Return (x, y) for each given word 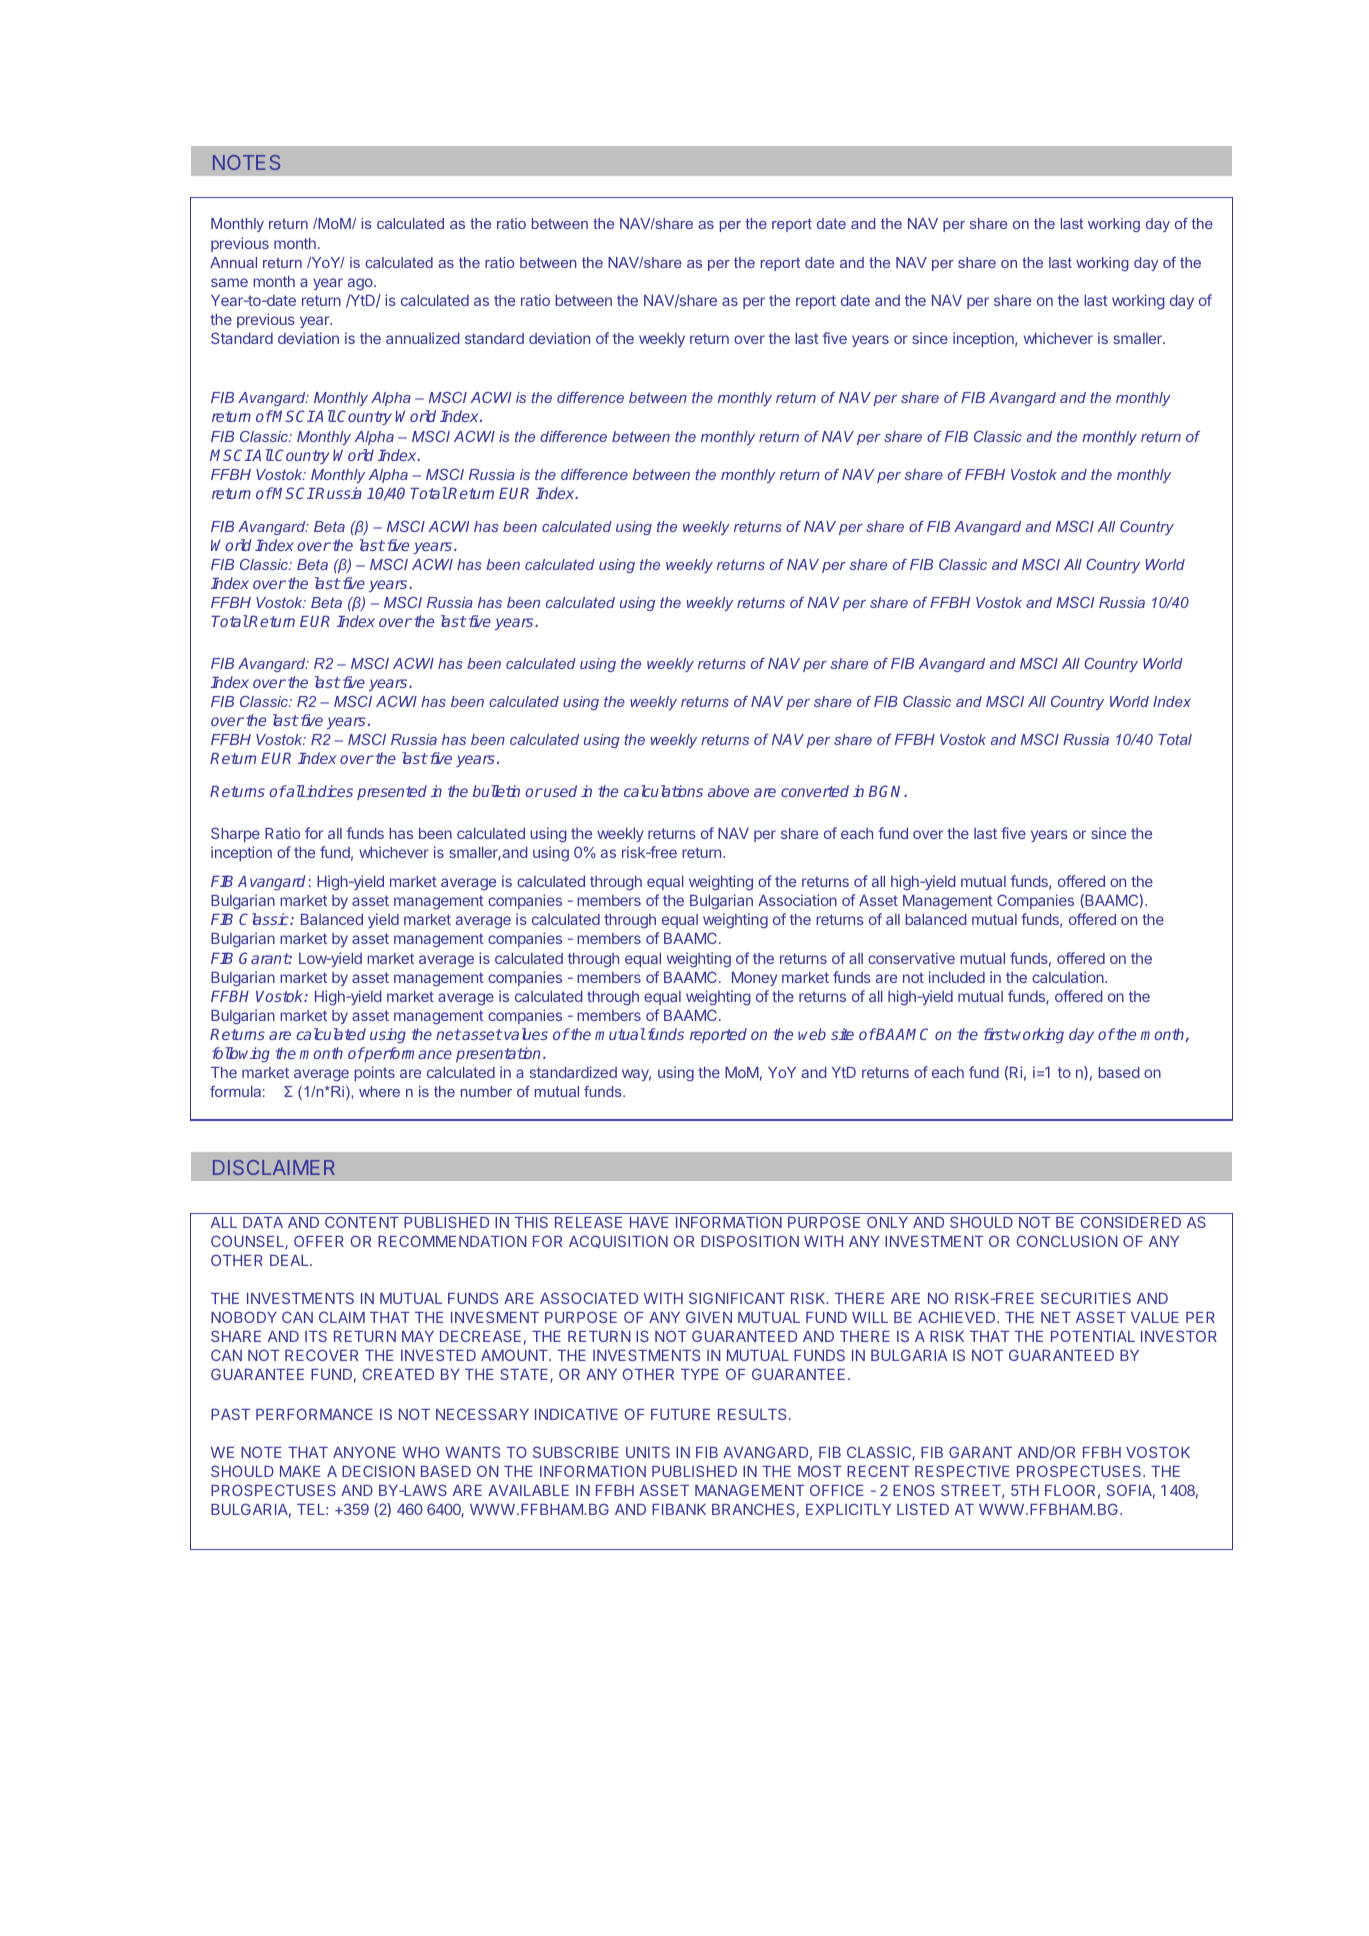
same (229, 282)
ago (361, 284)
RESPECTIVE (962, 1471)
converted (815, 791)
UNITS (648, 1452)
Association (797, 900)
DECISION (378, 1471)
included (957, 977)
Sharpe (235, 834)
